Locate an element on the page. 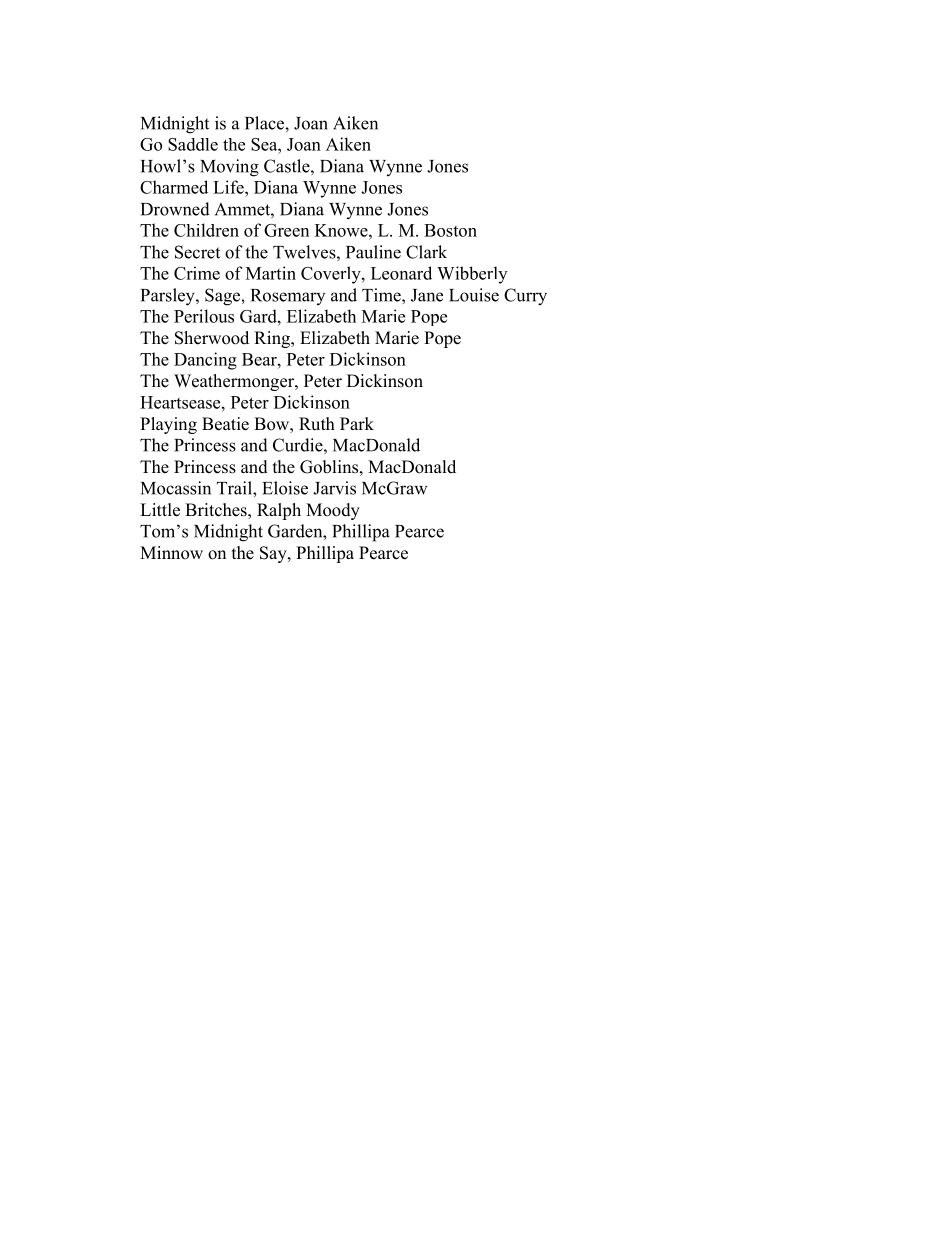 Image resolution: width=952 pixels, height=1233 pixels. Ruth is located at coordinates (317, 424).
